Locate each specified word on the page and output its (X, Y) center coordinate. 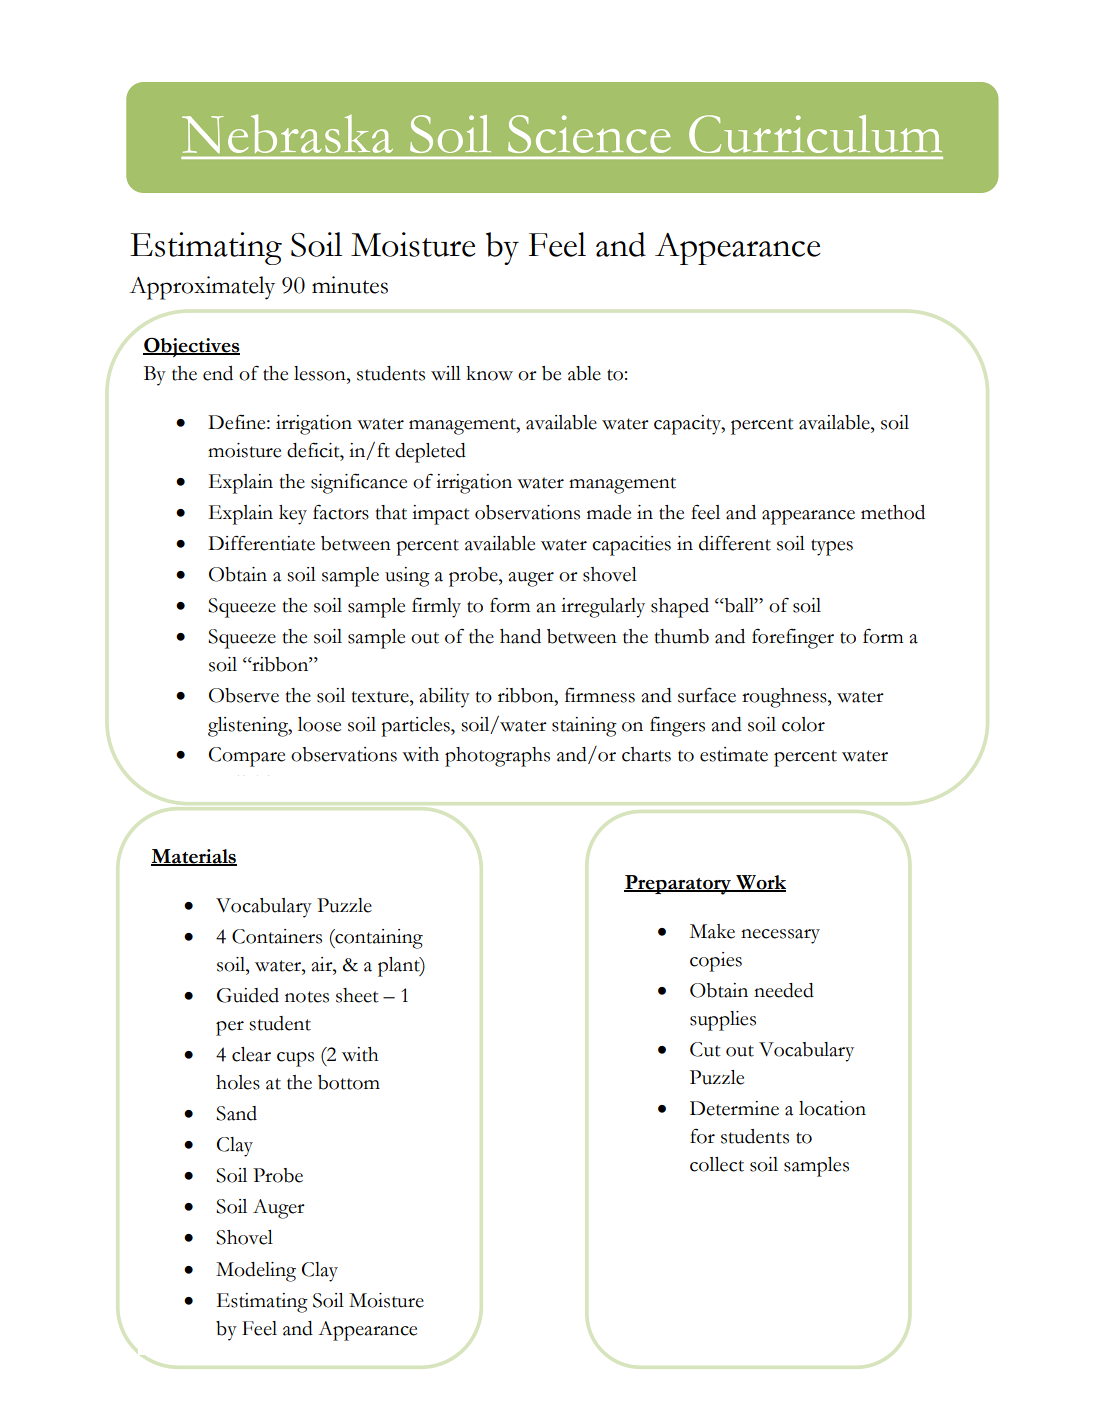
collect (717, 1164)
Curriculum (815, 134)
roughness (785, 698)
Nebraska (287, 133)
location (832, 1108)
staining (584, 727)
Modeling (256, 1272)
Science (589, 134)
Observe (244, 695)
